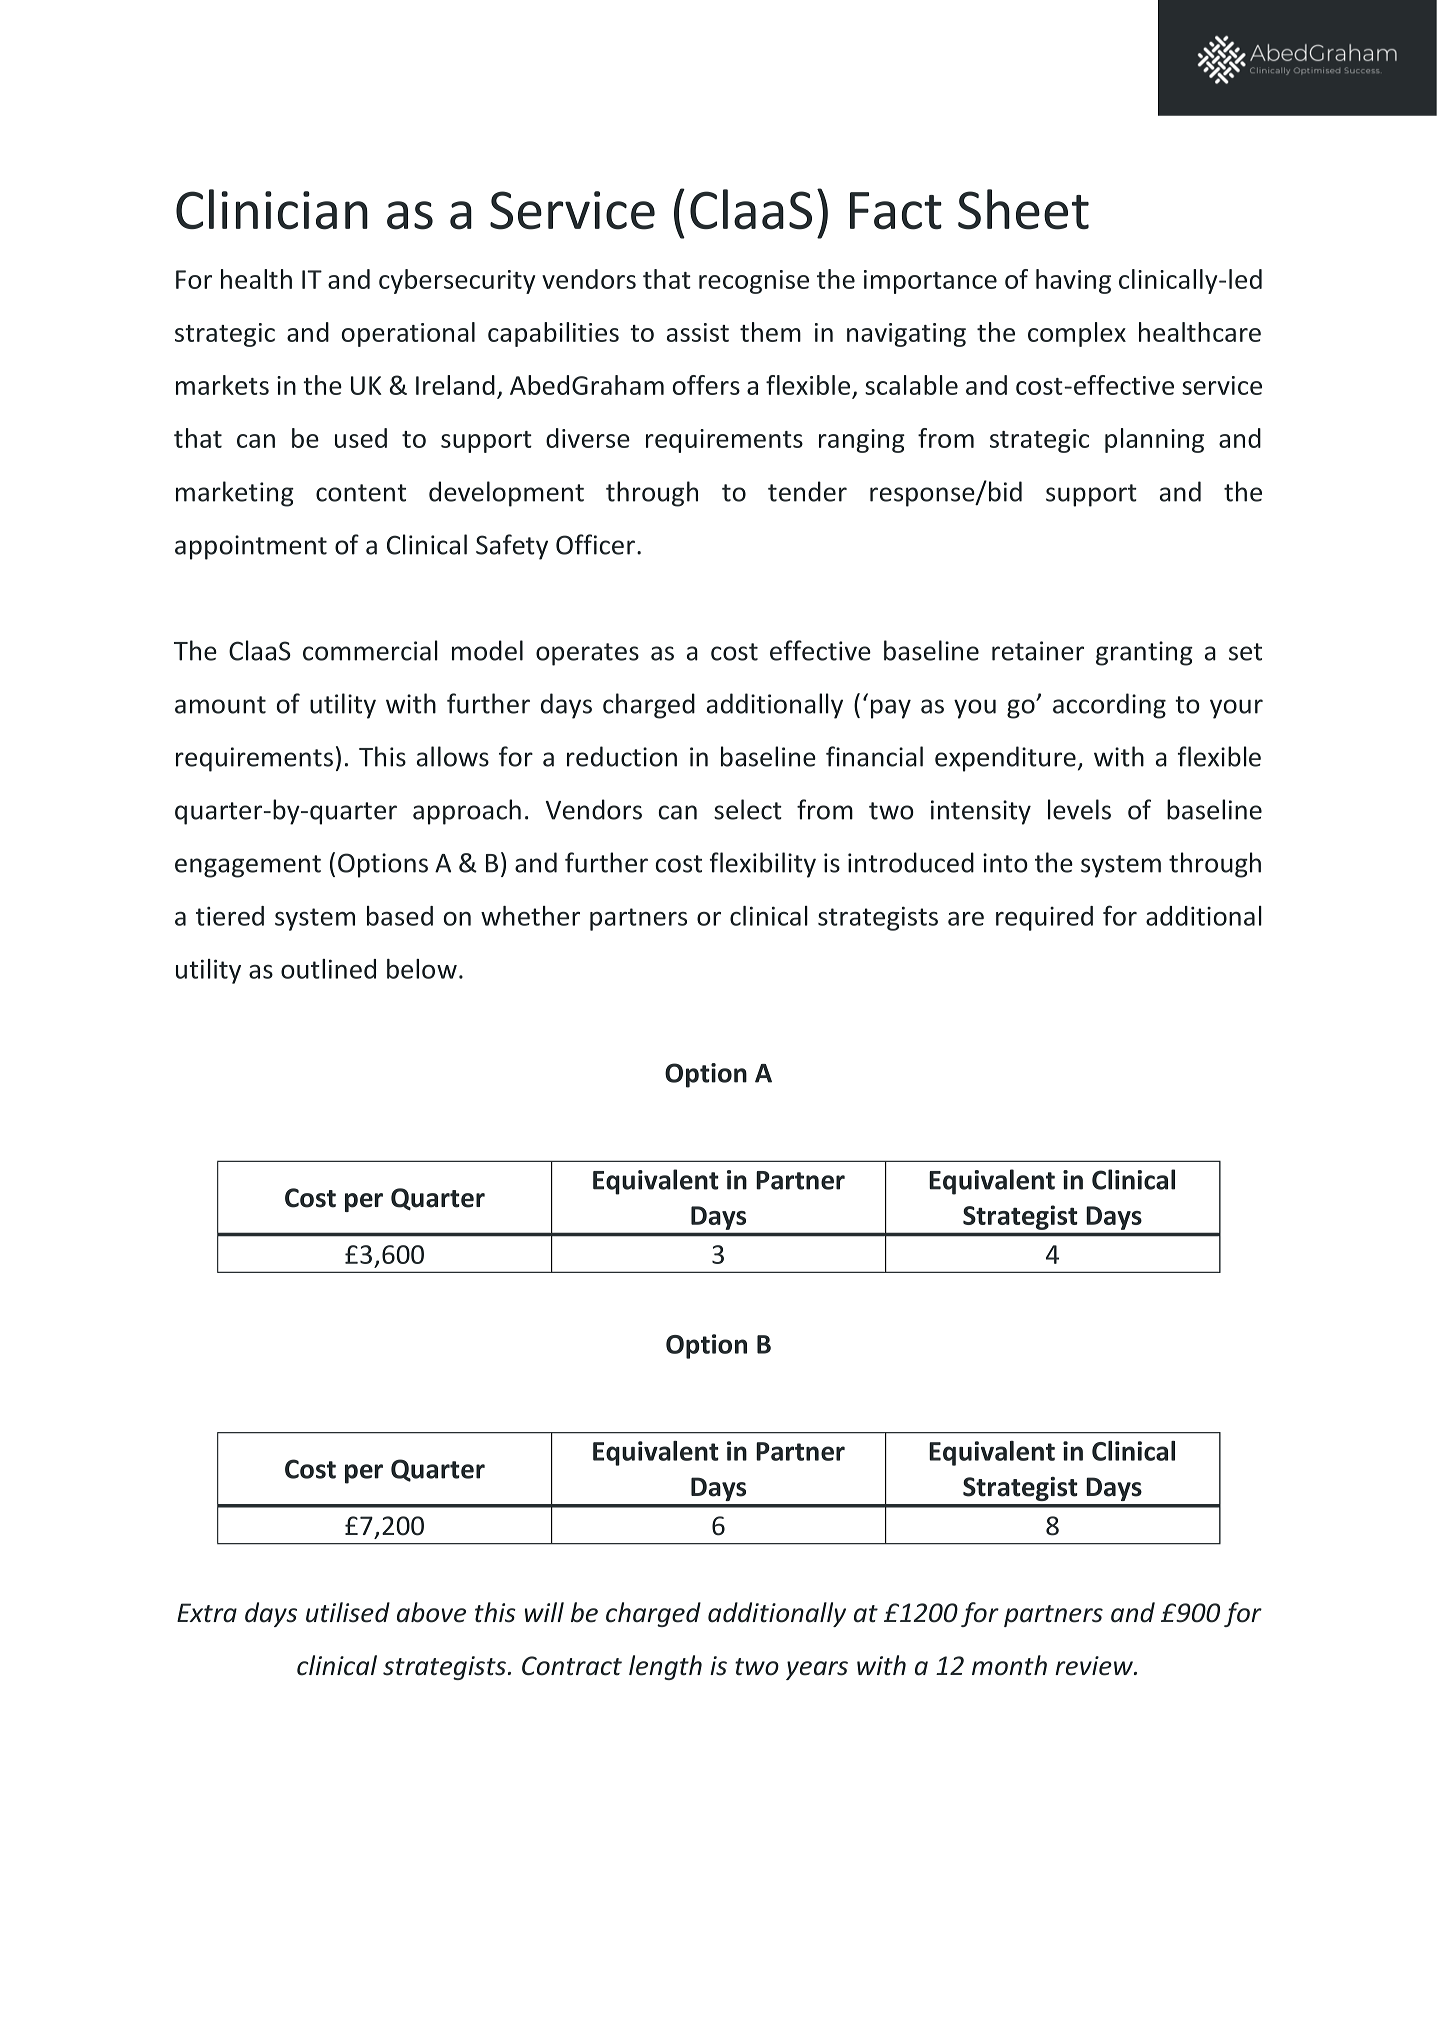 The width and height of the screenshot is (1437, 2033). Describe the element at coordinates (272, 209) in the screenshot. I see `Clinician` at that location.
